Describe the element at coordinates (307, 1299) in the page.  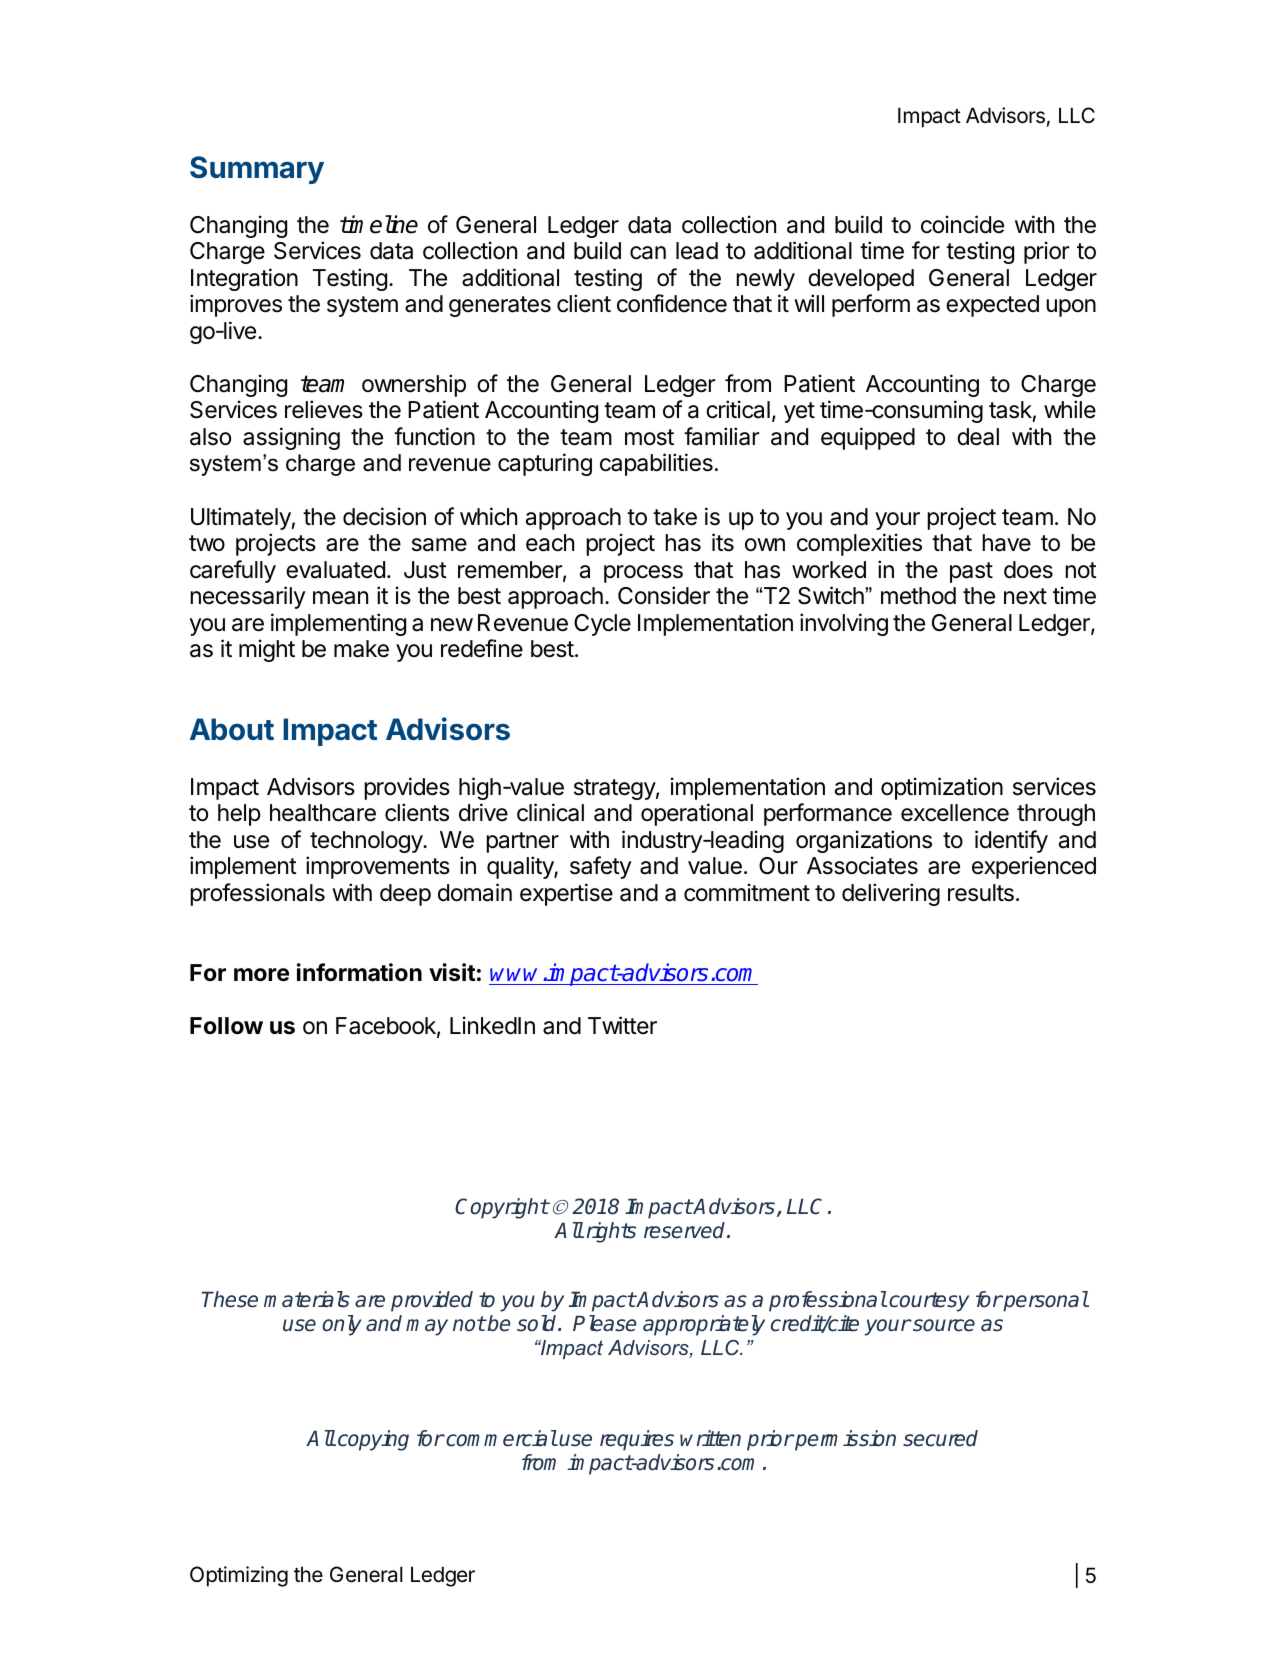
I see `materials` at that location.
